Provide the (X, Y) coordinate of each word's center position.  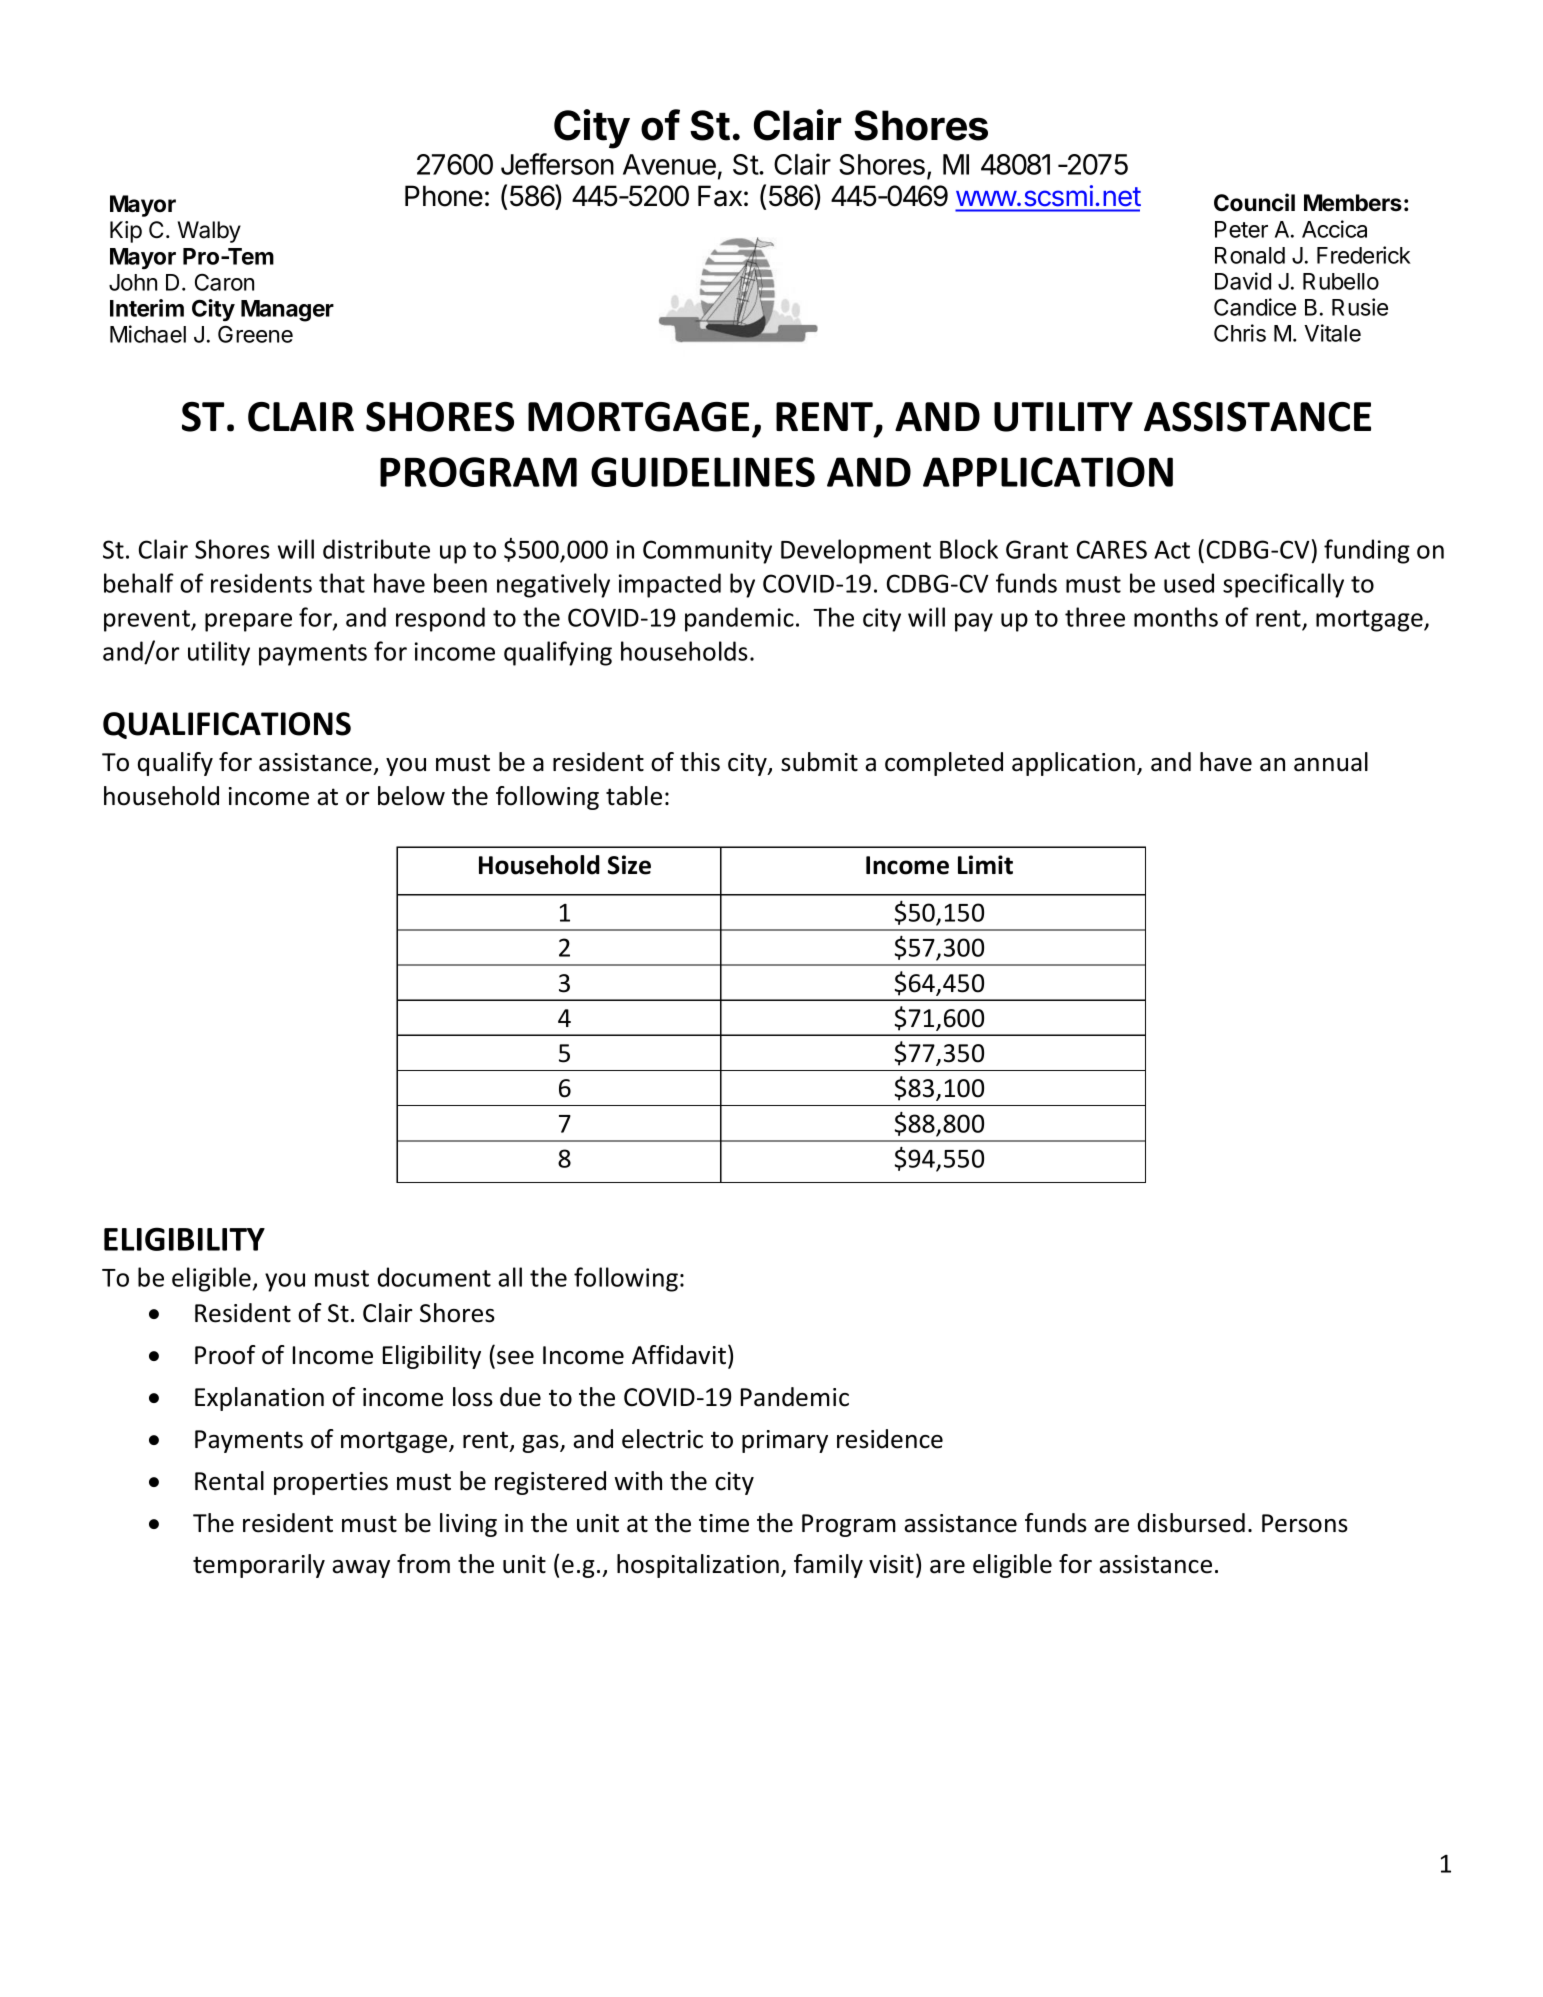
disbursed (1191, 1523)
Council (1254, 202)
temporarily (259, 1566)
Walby (209, 232)
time (724, 1523)
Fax (720, 196)
